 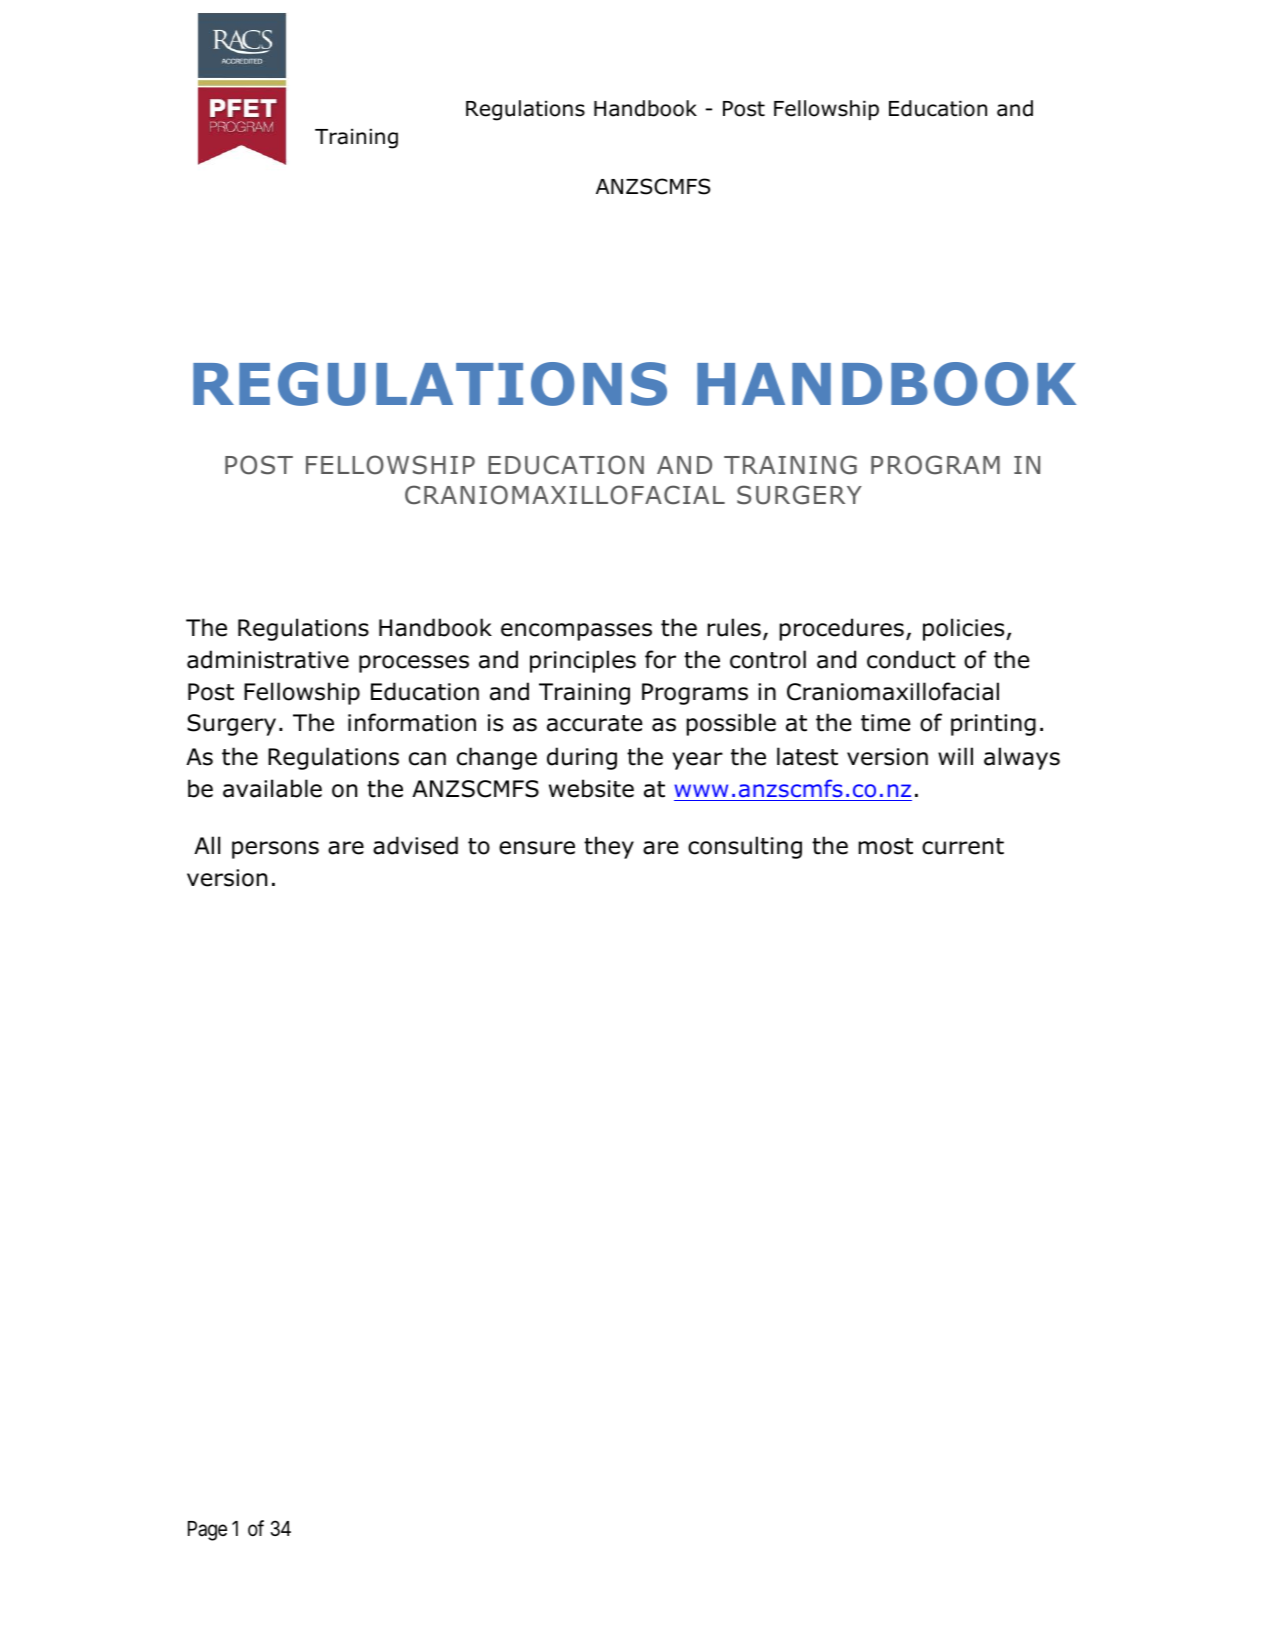 I want to click on current, so click(x=963, y=846).
